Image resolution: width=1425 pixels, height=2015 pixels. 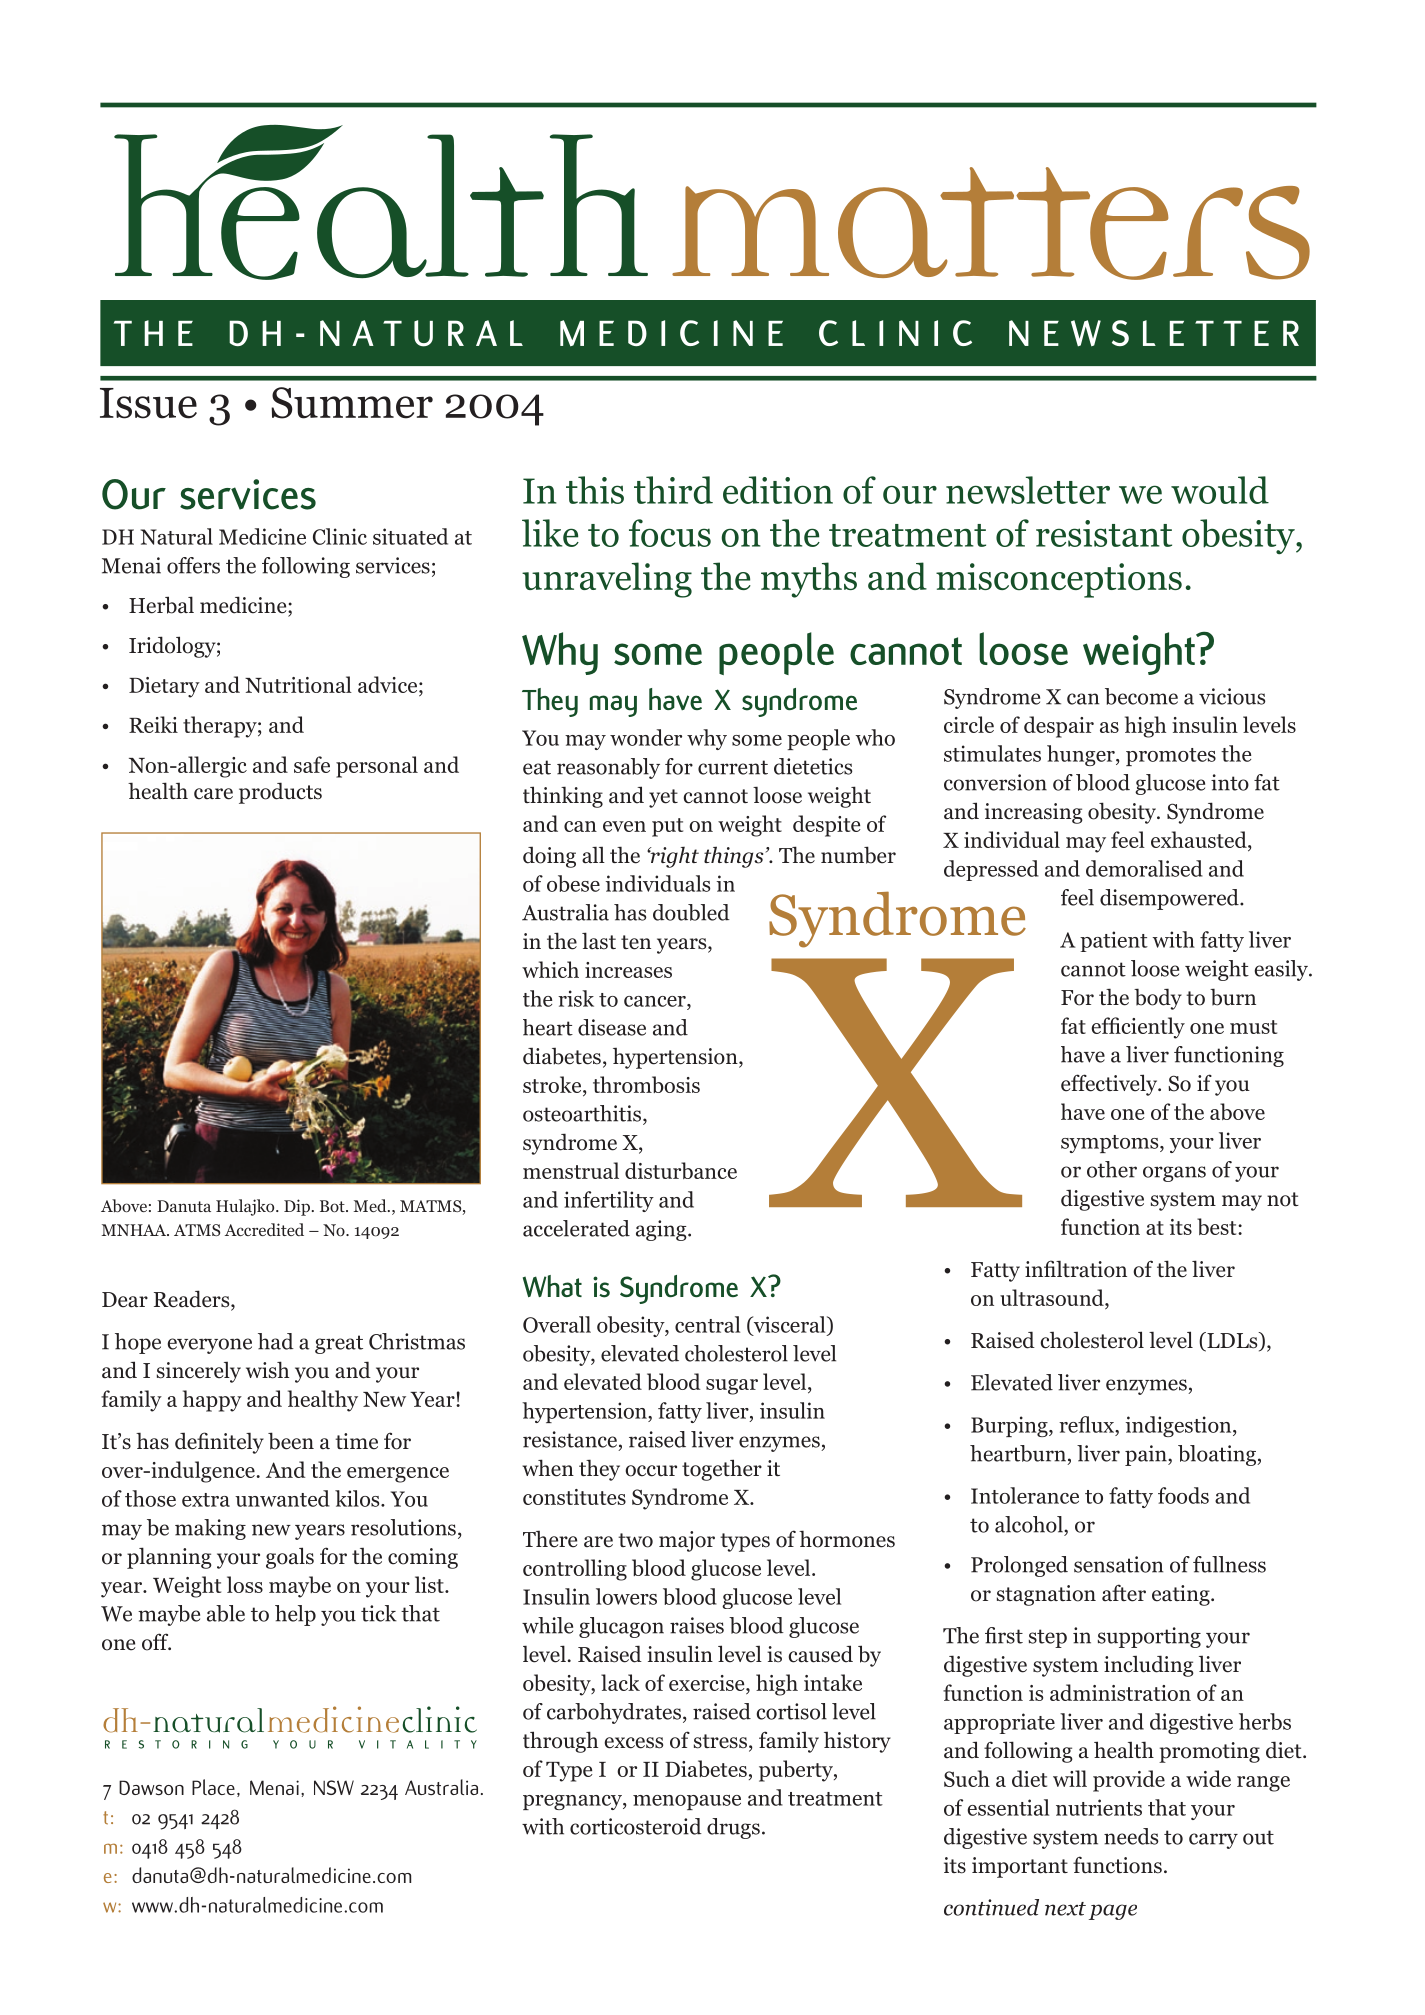 I want to click on after, so click(x=1124, y=1593).
